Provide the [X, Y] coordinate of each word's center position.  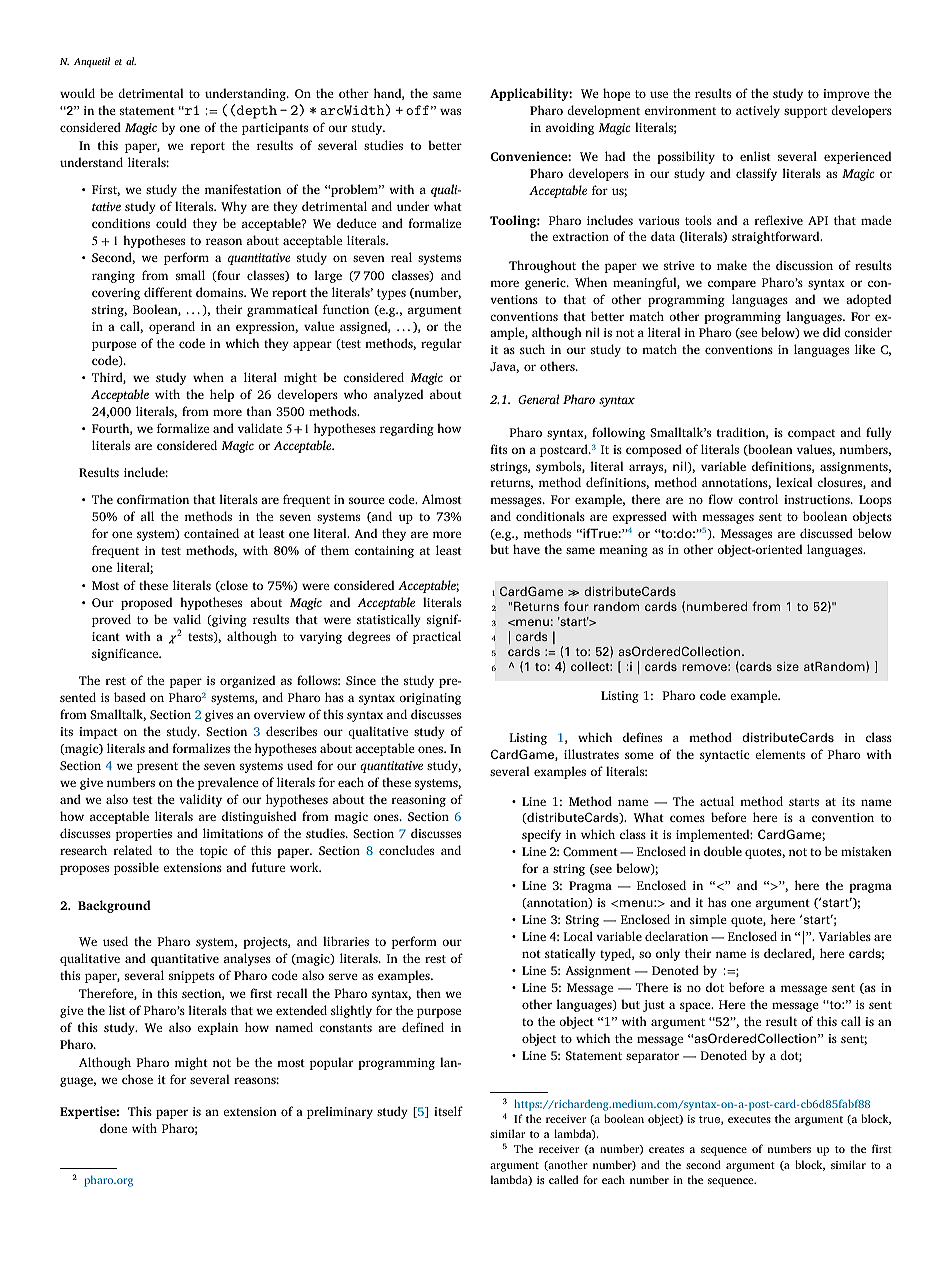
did [832, 332]
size [788, 666]
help [222, 395]
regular [441, 344]
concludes [406, 850]
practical [437, 637]
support [805, 112]
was [450, 111]
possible [136, 868]
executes [749, 1119]
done [113, 1128]
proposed [146, 603]
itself [448, 1111]
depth [257, 112]
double [723, 851]
